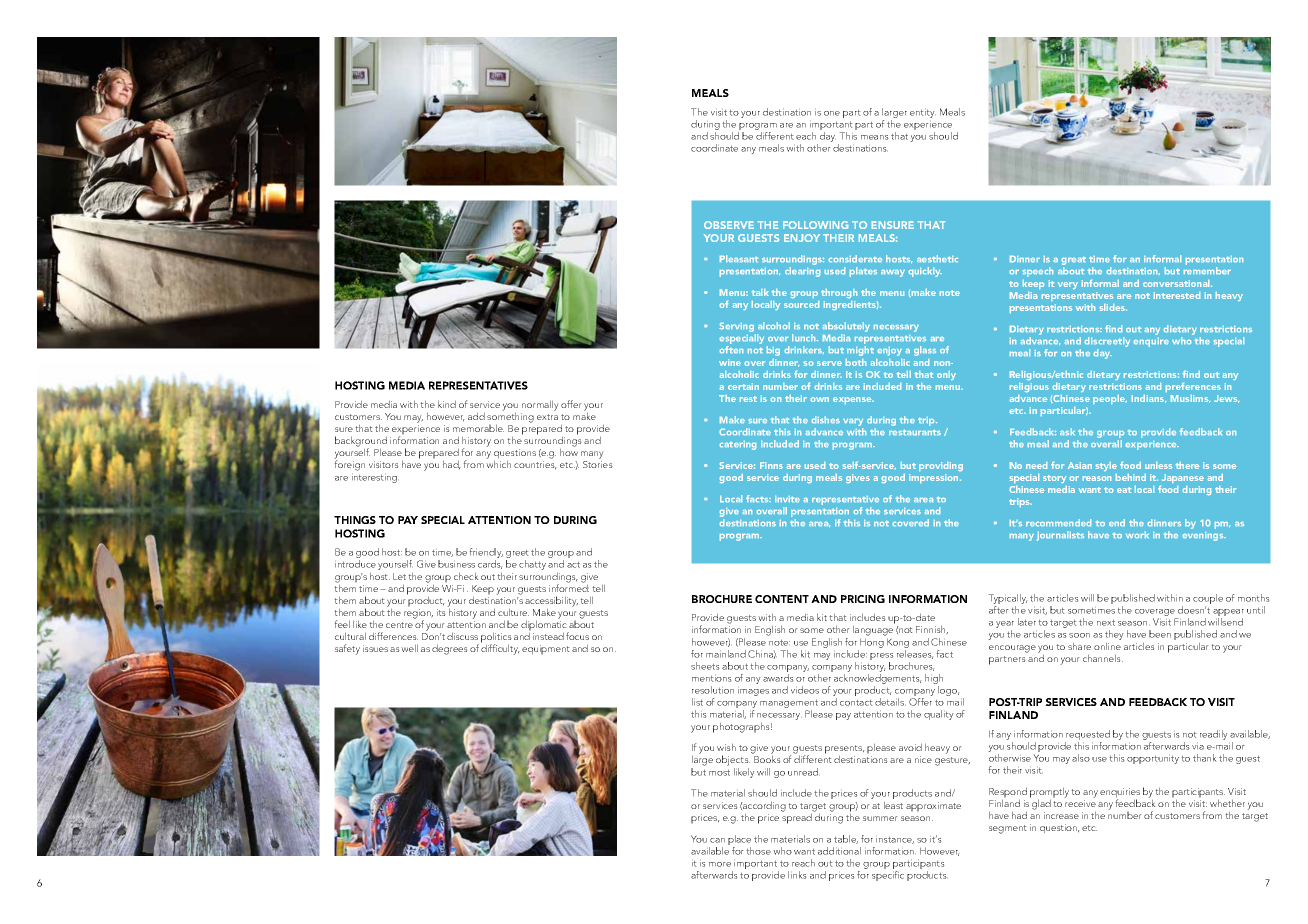 The height and width of the screenshot is (924, 1308). I want to click on can, so click(717, 840).
